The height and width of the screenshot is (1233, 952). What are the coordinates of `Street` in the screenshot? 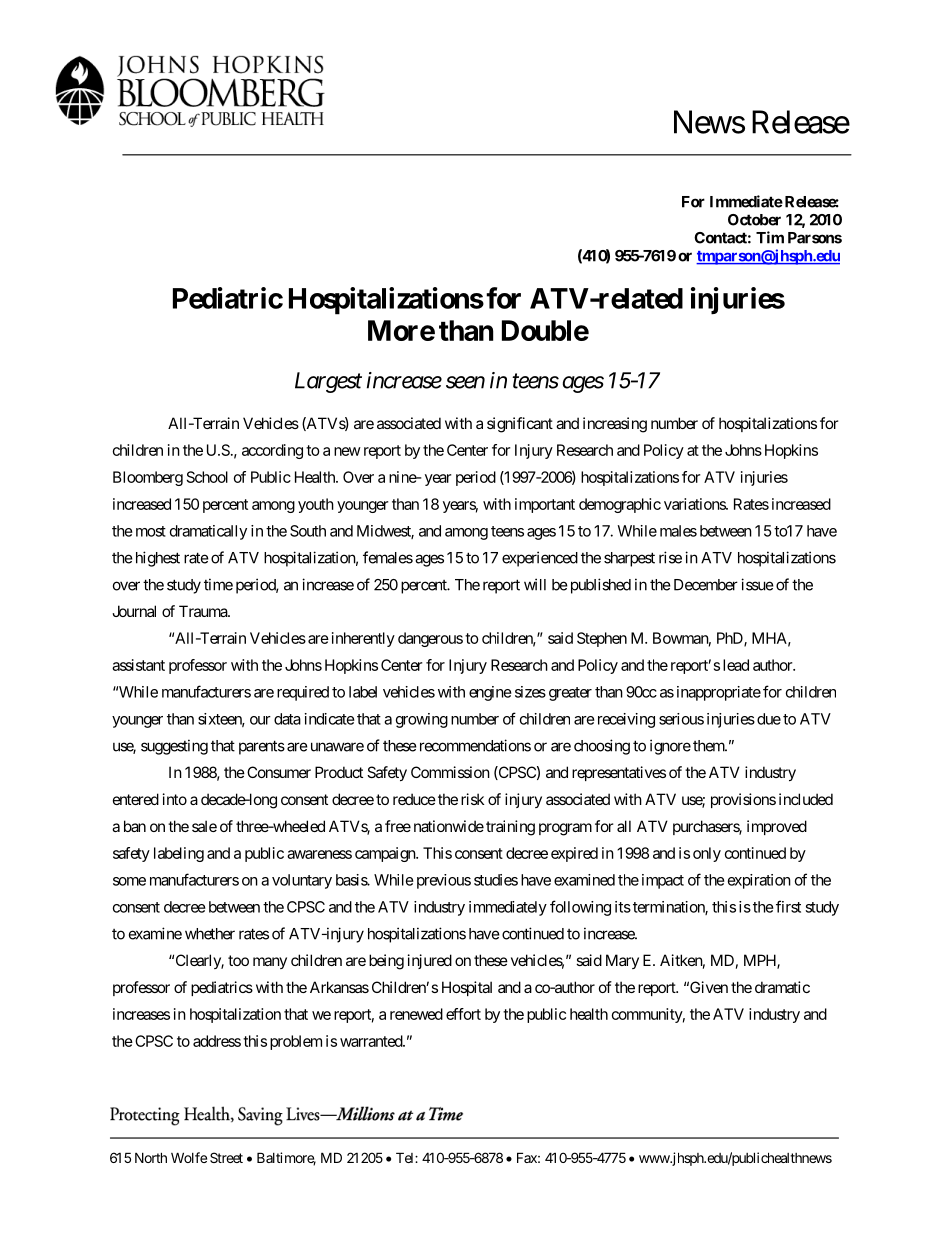 It's located at (226, 1157).
